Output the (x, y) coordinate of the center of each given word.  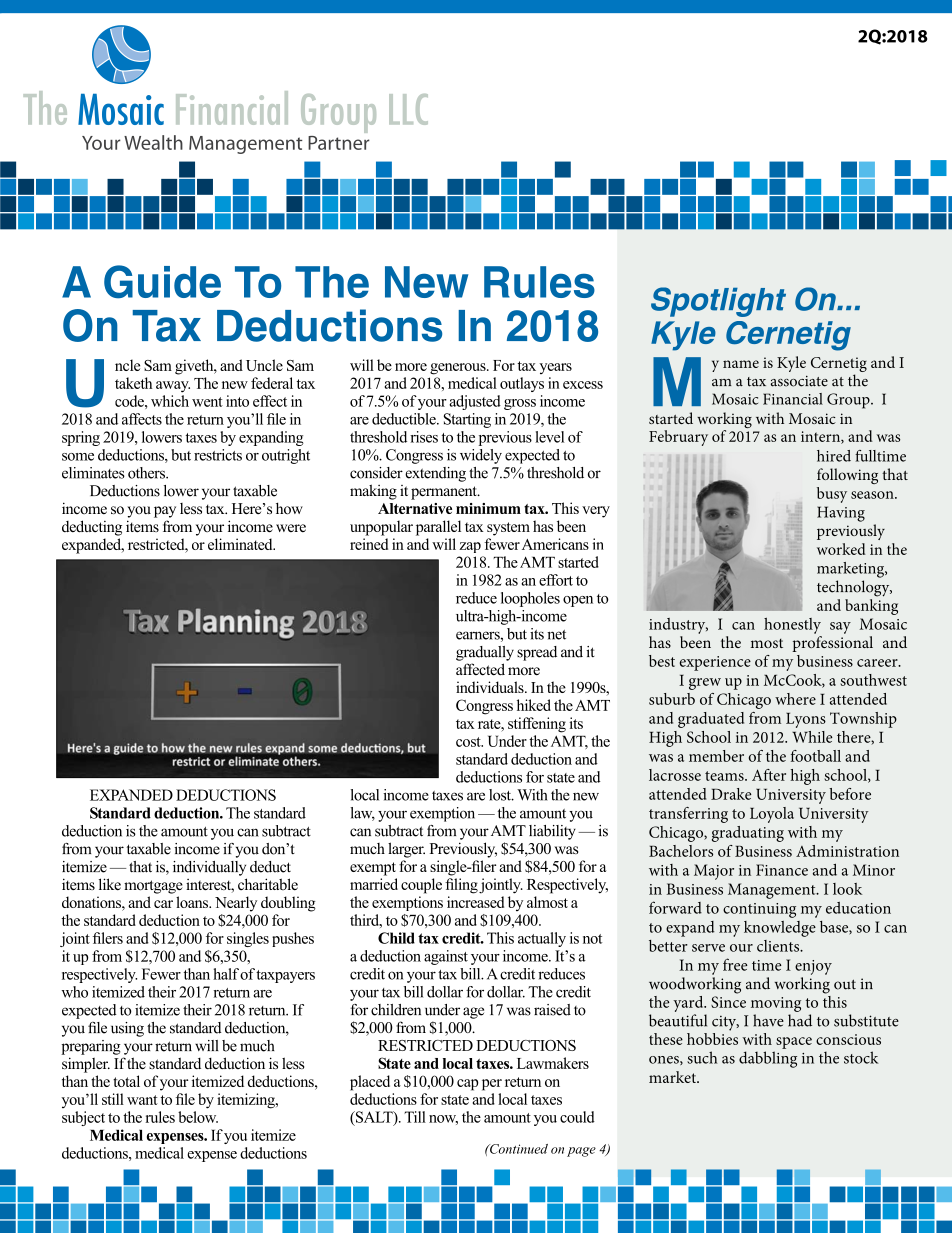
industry (678, 626)
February (678, 438)
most (767, 643)
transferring (688, 815)
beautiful (678, 1020)
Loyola (772, 815)
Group (849, 401)
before (850, 794)
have (768, 1020)
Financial (793, 399)
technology (854, 588)
